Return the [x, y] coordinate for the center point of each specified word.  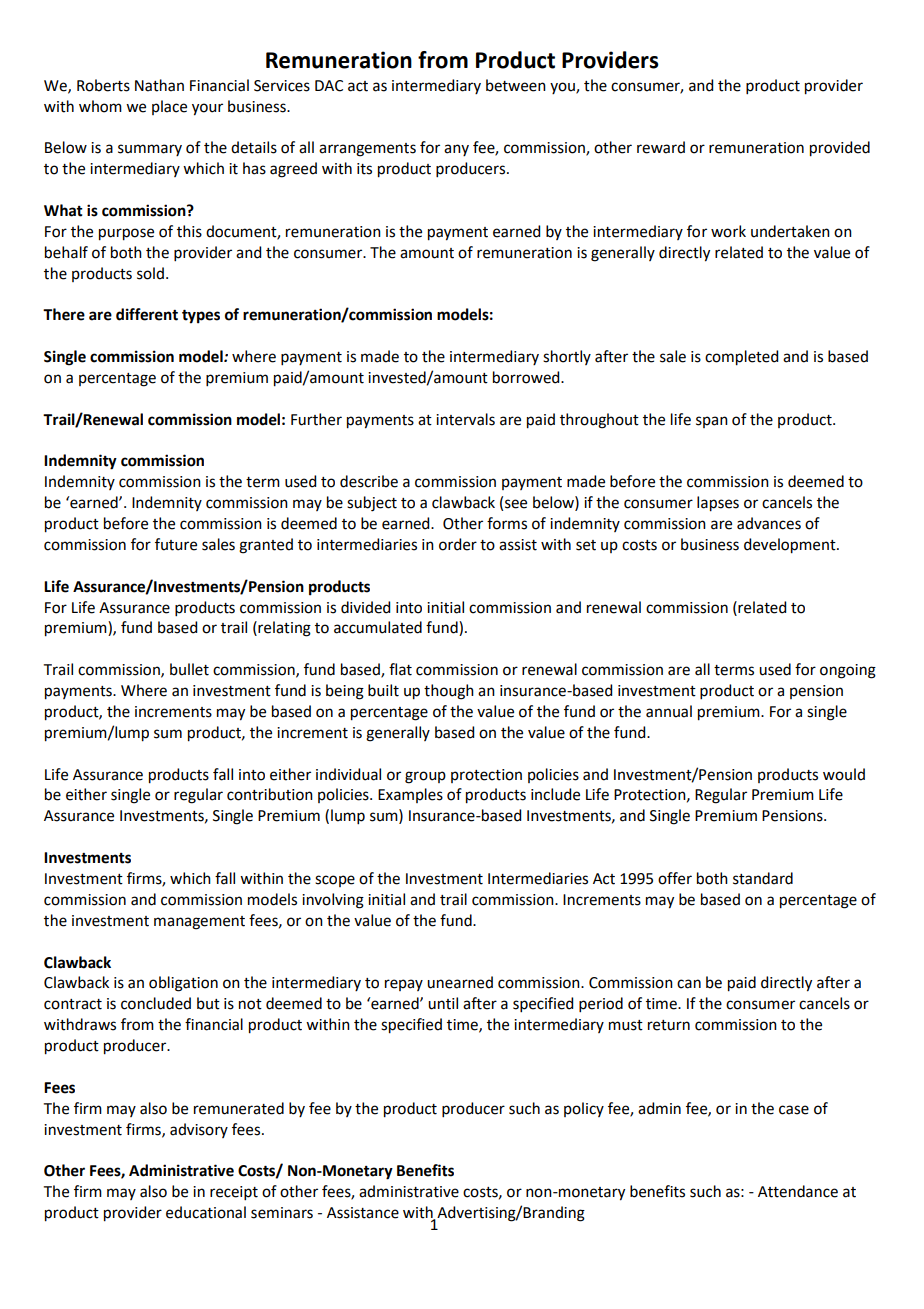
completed [741, 358]
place [169, 107]
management [199, 923]
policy [584, 1109]
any [456, 150]
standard [763, 878]
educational [206, 1212]
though [449, 692]
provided [840, 149]
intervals [465, 419]
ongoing [848, 671]
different [147, 314]
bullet [189, 669]
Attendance [798, 1191]
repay [404, 985]
